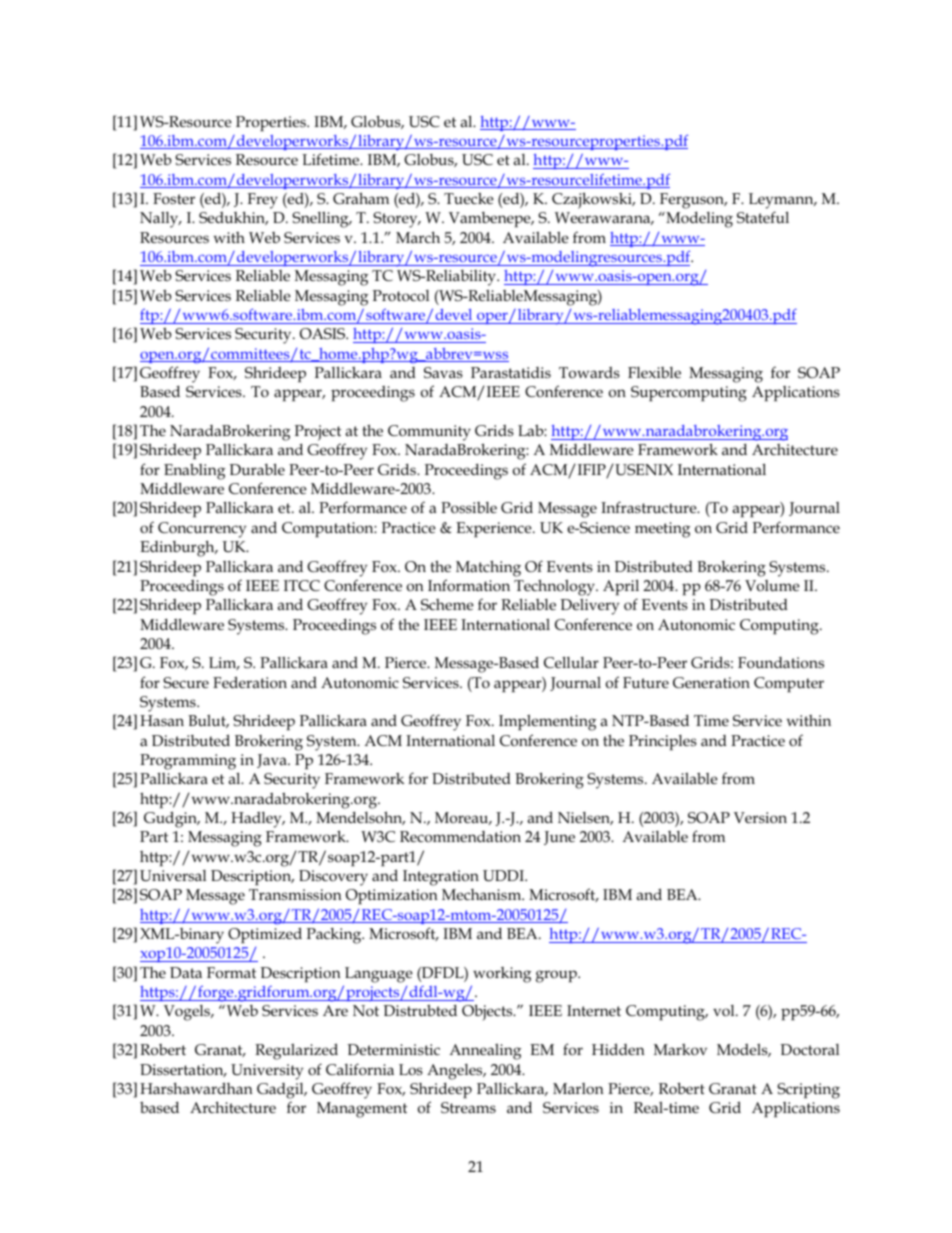  Describe the element at coordinates (763, 217) in the screenshot. I see `Stateful` at that location.
